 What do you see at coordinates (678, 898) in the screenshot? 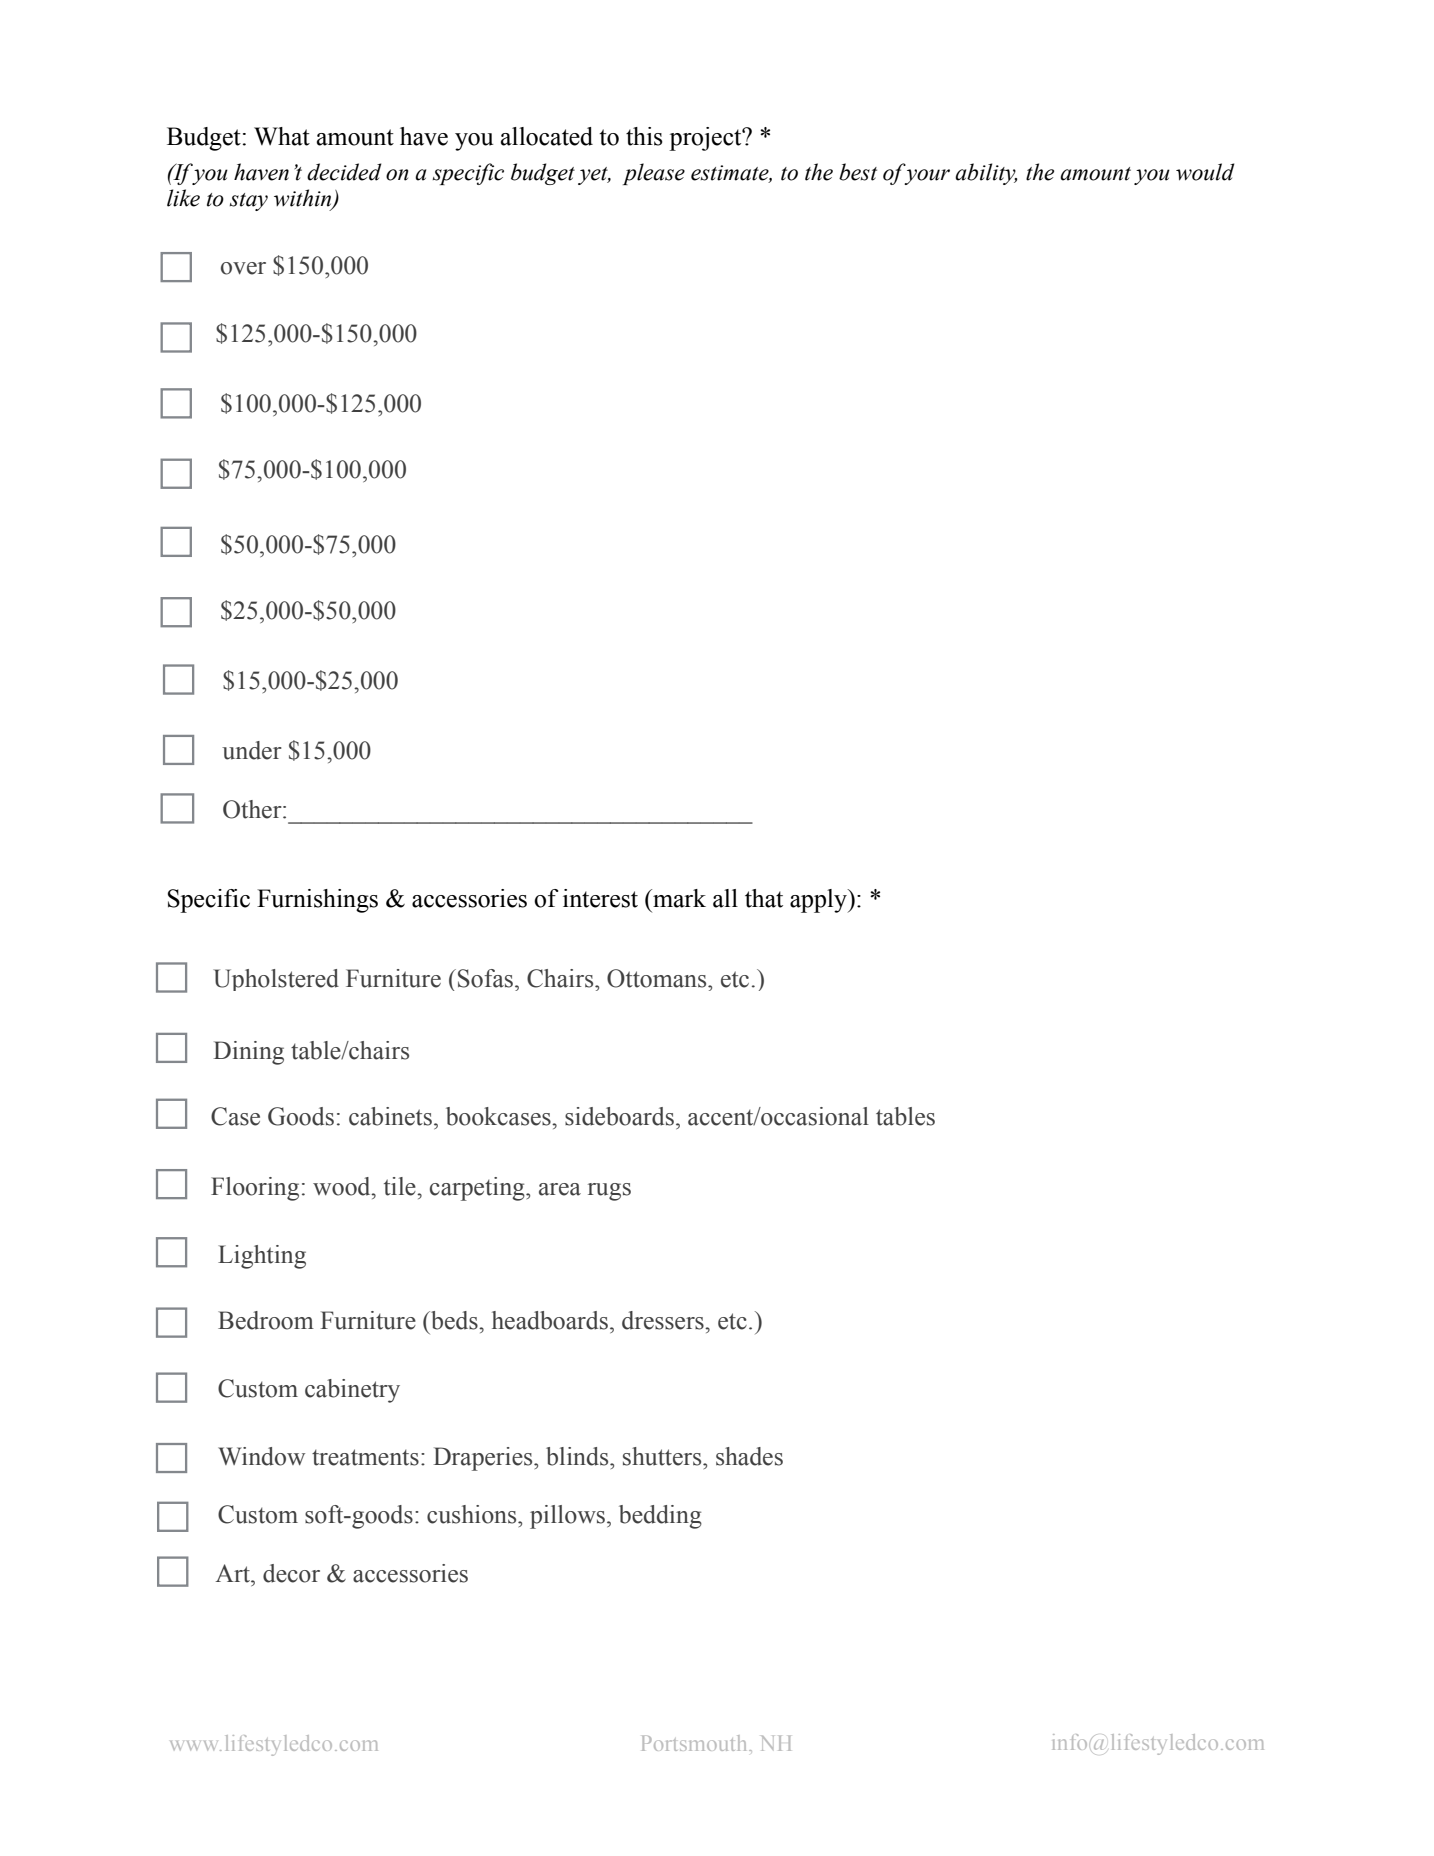
I see `mark` at bounding box center [678, 898].
